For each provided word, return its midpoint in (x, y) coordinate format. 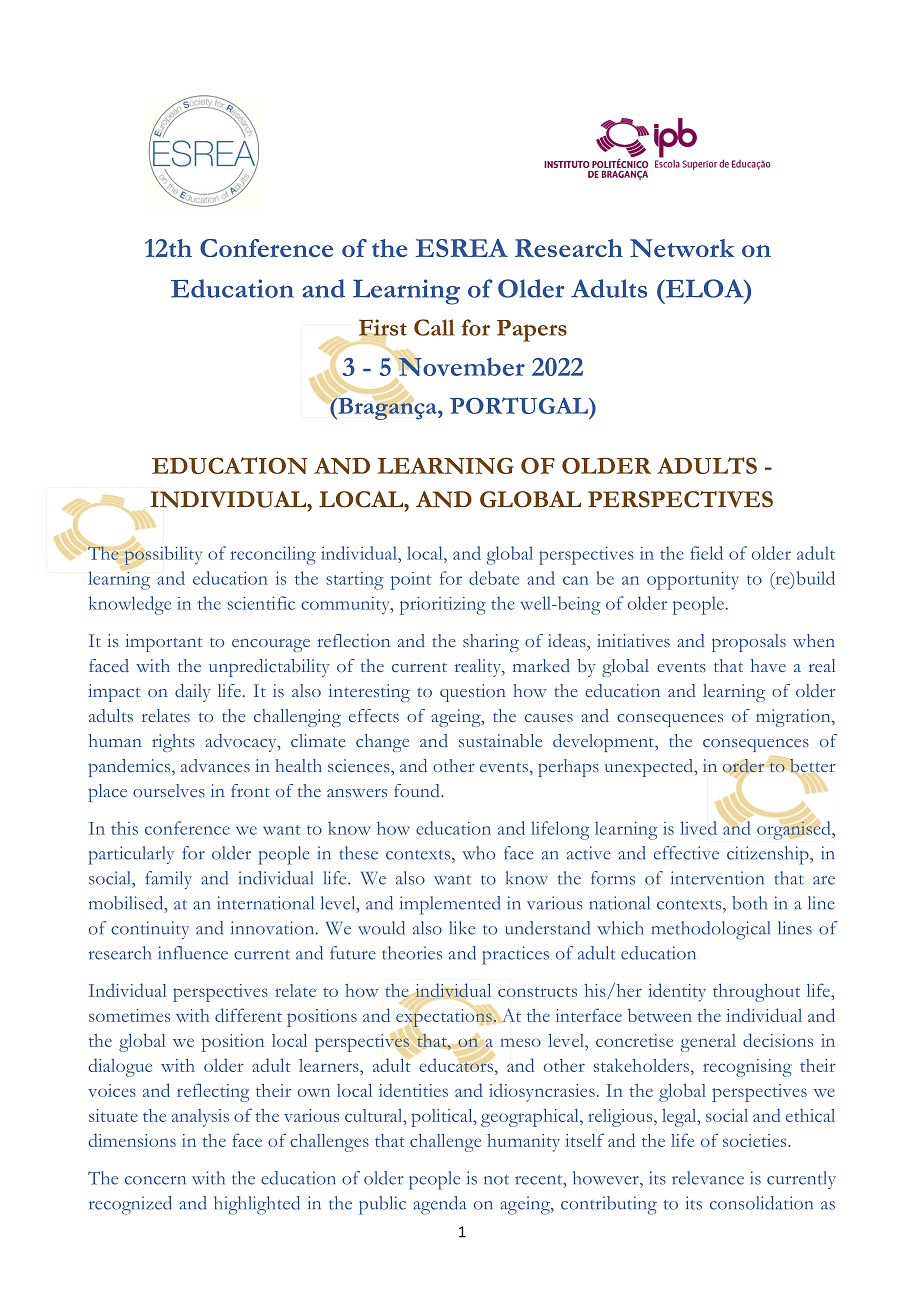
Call (434, 327)
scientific (261, 603)
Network (682, 248)
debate (494, 578)
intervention (717, 878)
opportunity (693, 581)
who (478, 853)
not (496, 1180)
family (168, 880)
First (383, 328)
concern (155, 1180)
